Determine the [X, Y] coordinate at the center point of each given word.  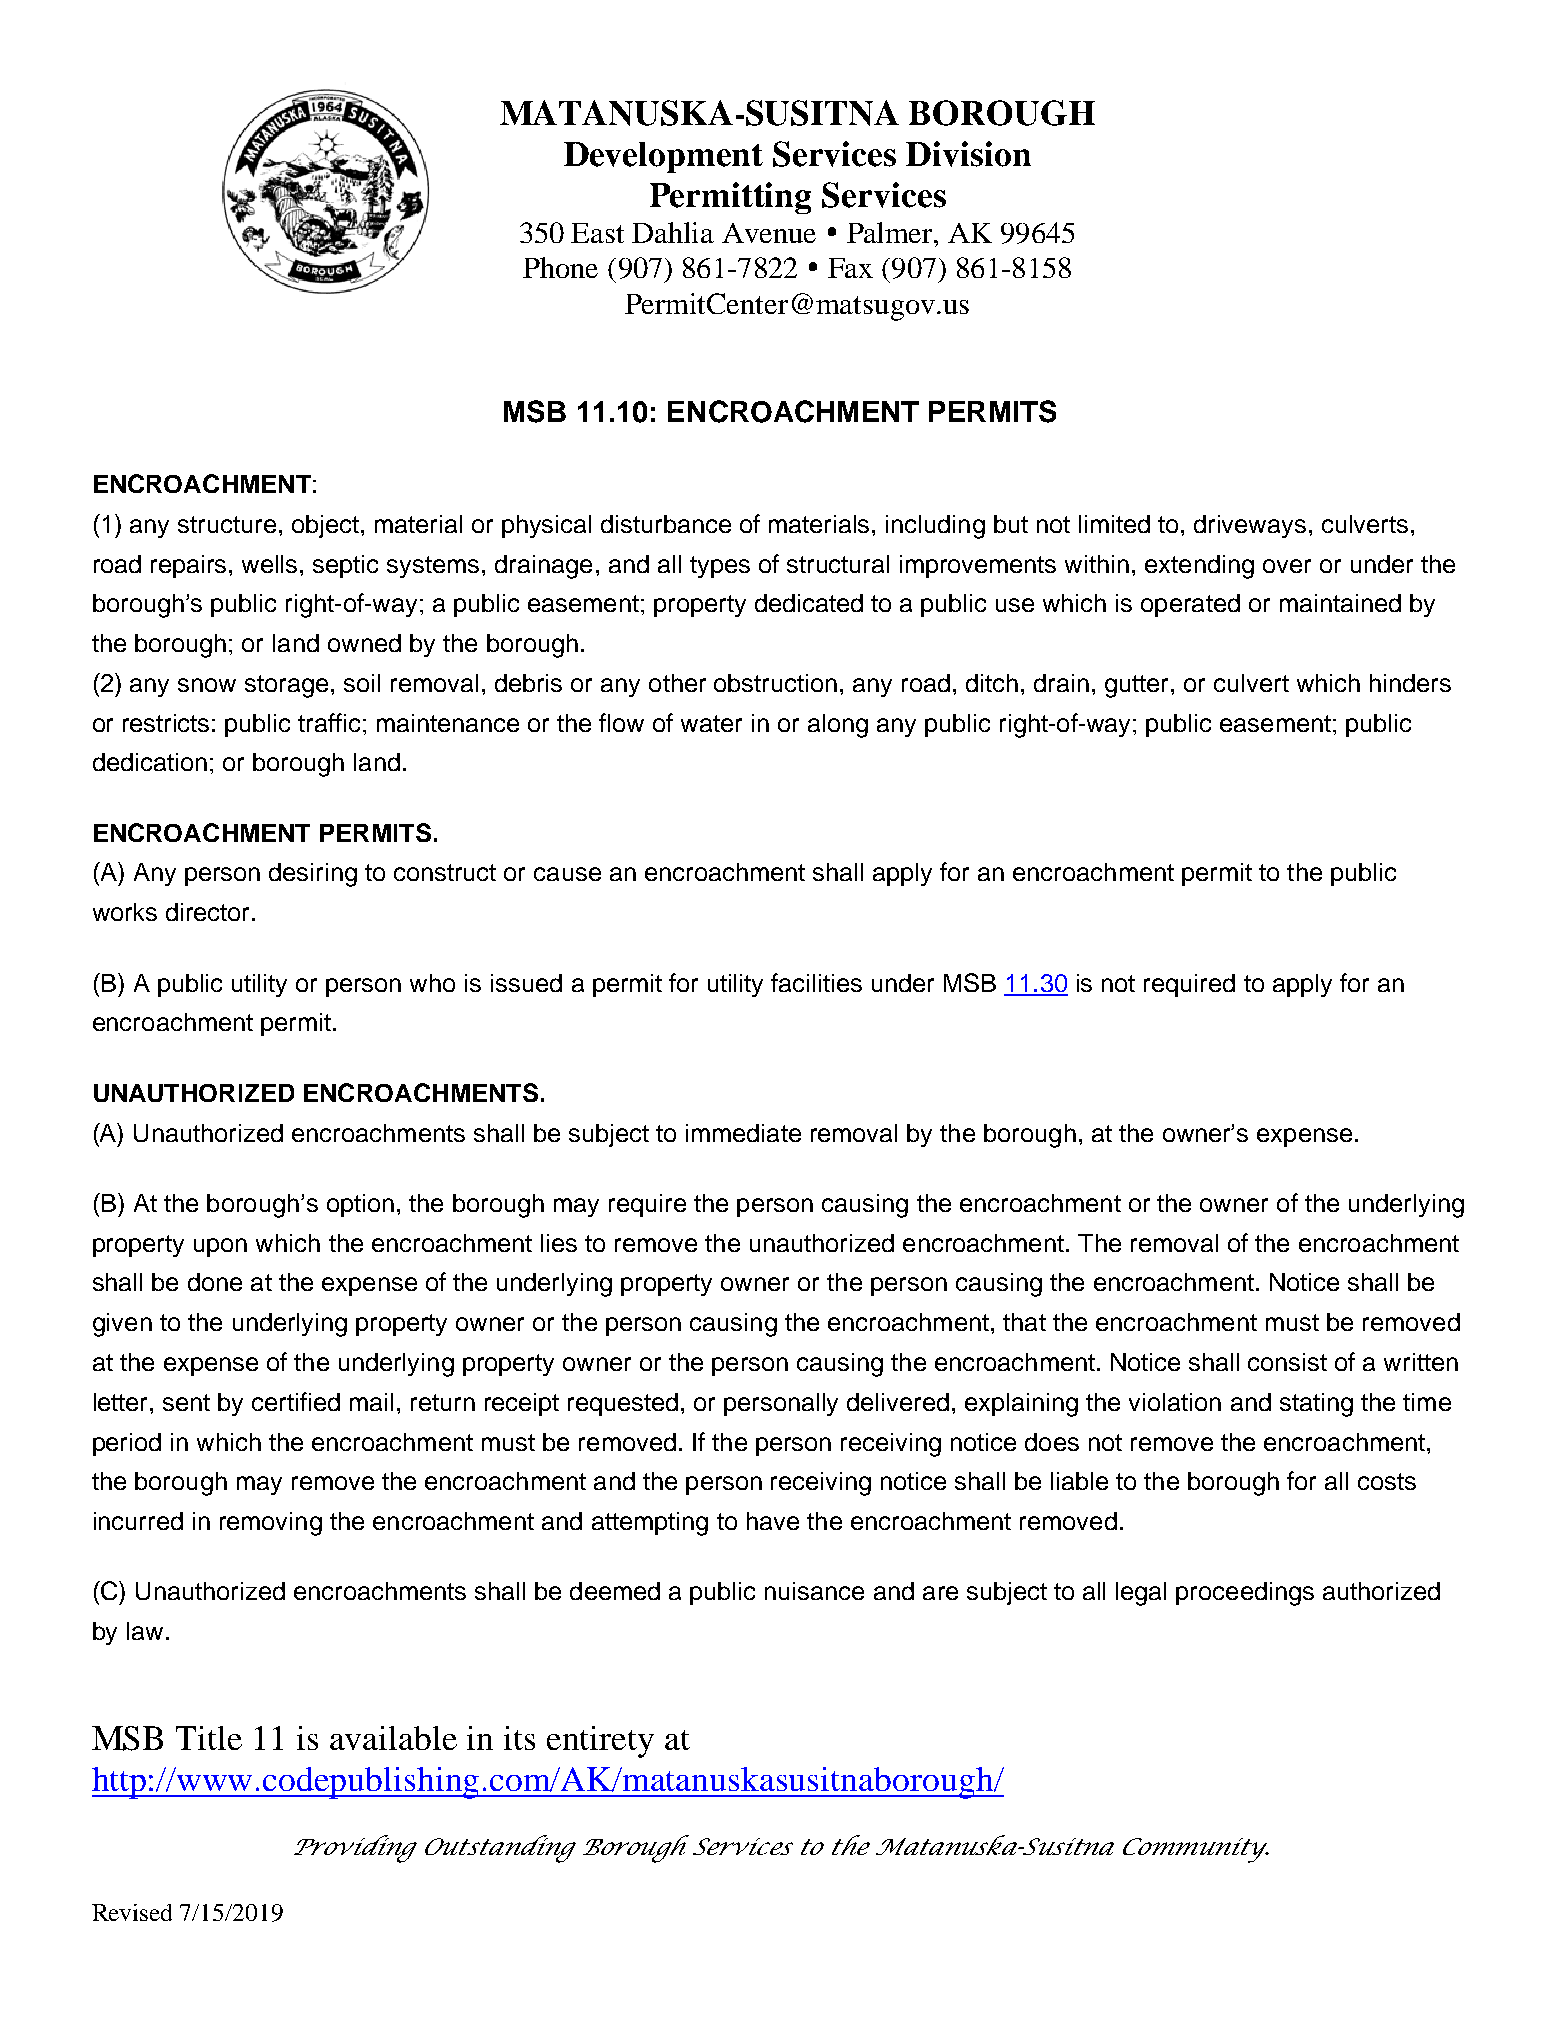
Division [968, 154]
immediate [743, 1133]
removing [271, 1524]
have [773, 1521]
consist [1287, 1362]
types [720, 567]
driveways [1250, 526]
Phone [560, 267]
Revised [132, 1912]
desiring [313, 875]
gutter [1138, 686]
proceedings [1245, 1594]
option [360, 1205]
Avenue [769, 233]
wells [269, 564]
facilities [816, 982]
